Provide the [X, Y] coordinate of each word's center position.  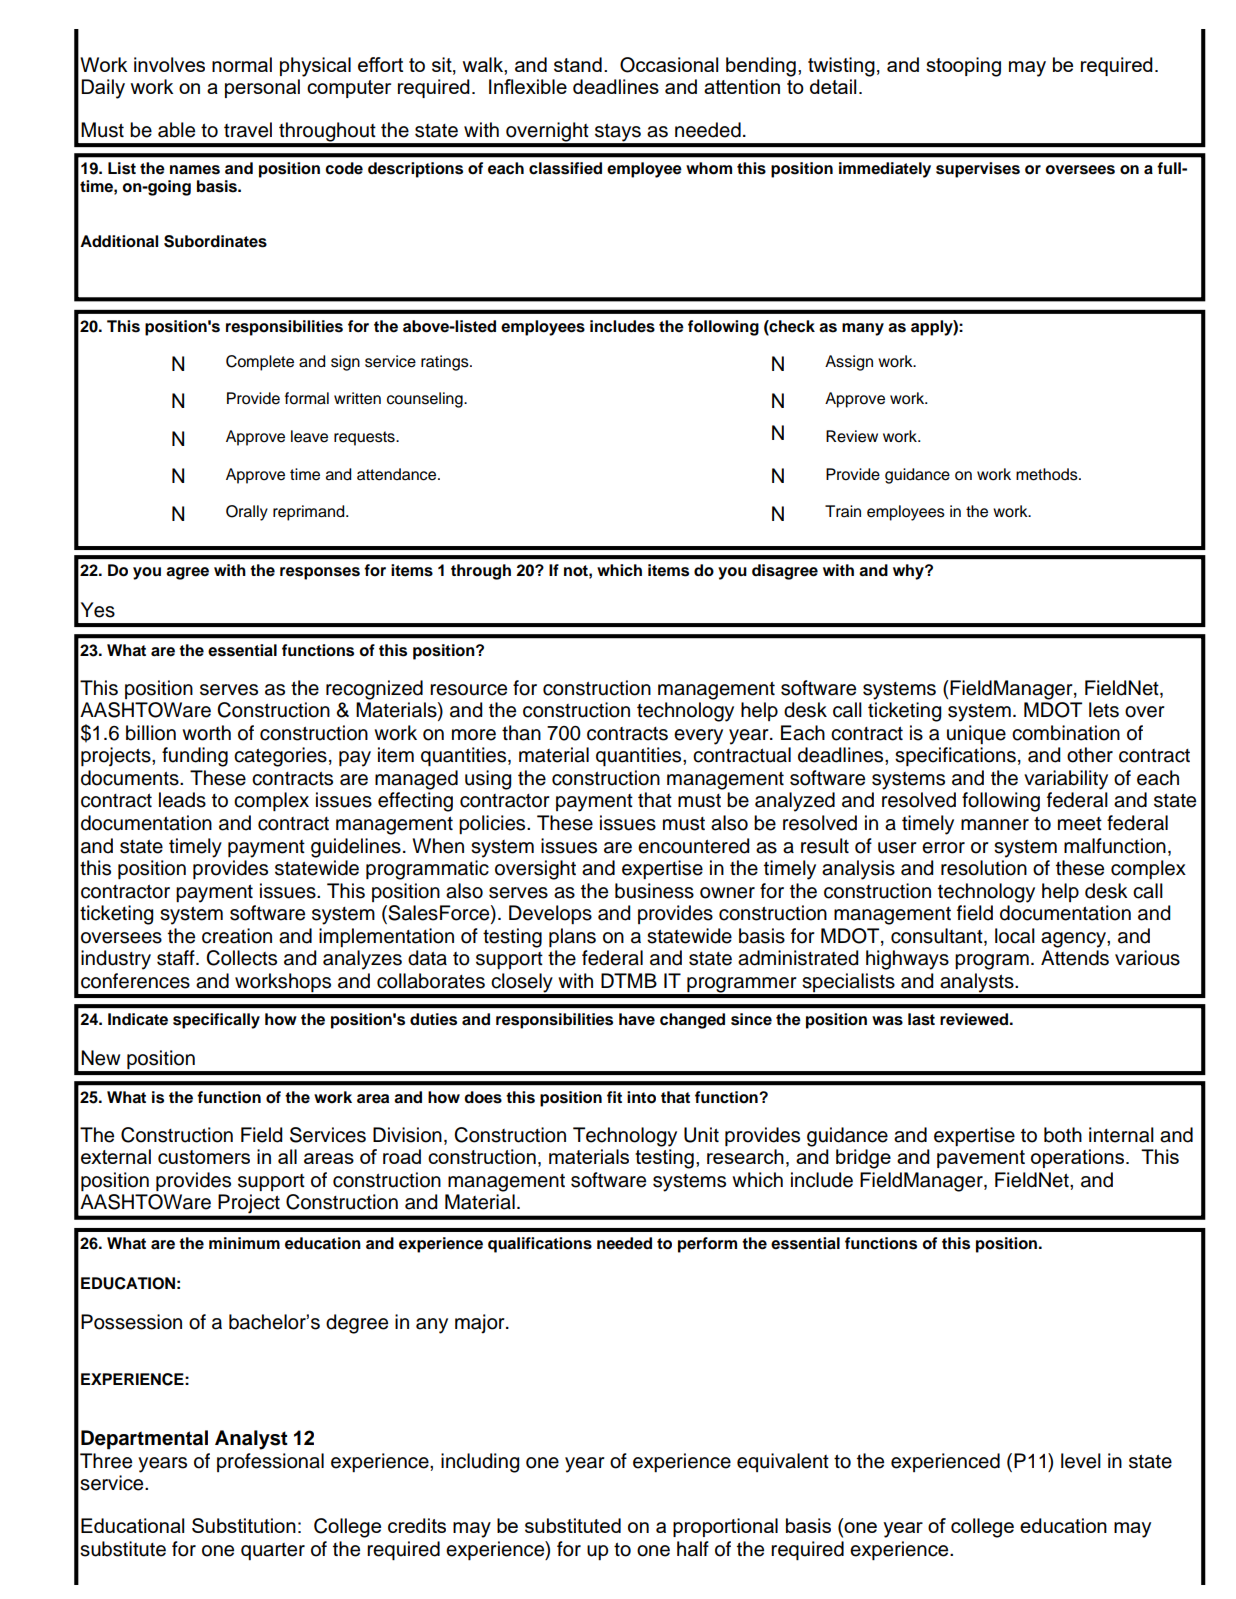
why [909, 572]
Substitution [244, 1525]
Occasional [669, 65]
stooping [963, 67]
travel [248, 130]
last [921, 1019]
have [637, 1019]
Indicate [138, 1019]
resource [468, 690]
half [693, 1549]
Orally [247, 513]
